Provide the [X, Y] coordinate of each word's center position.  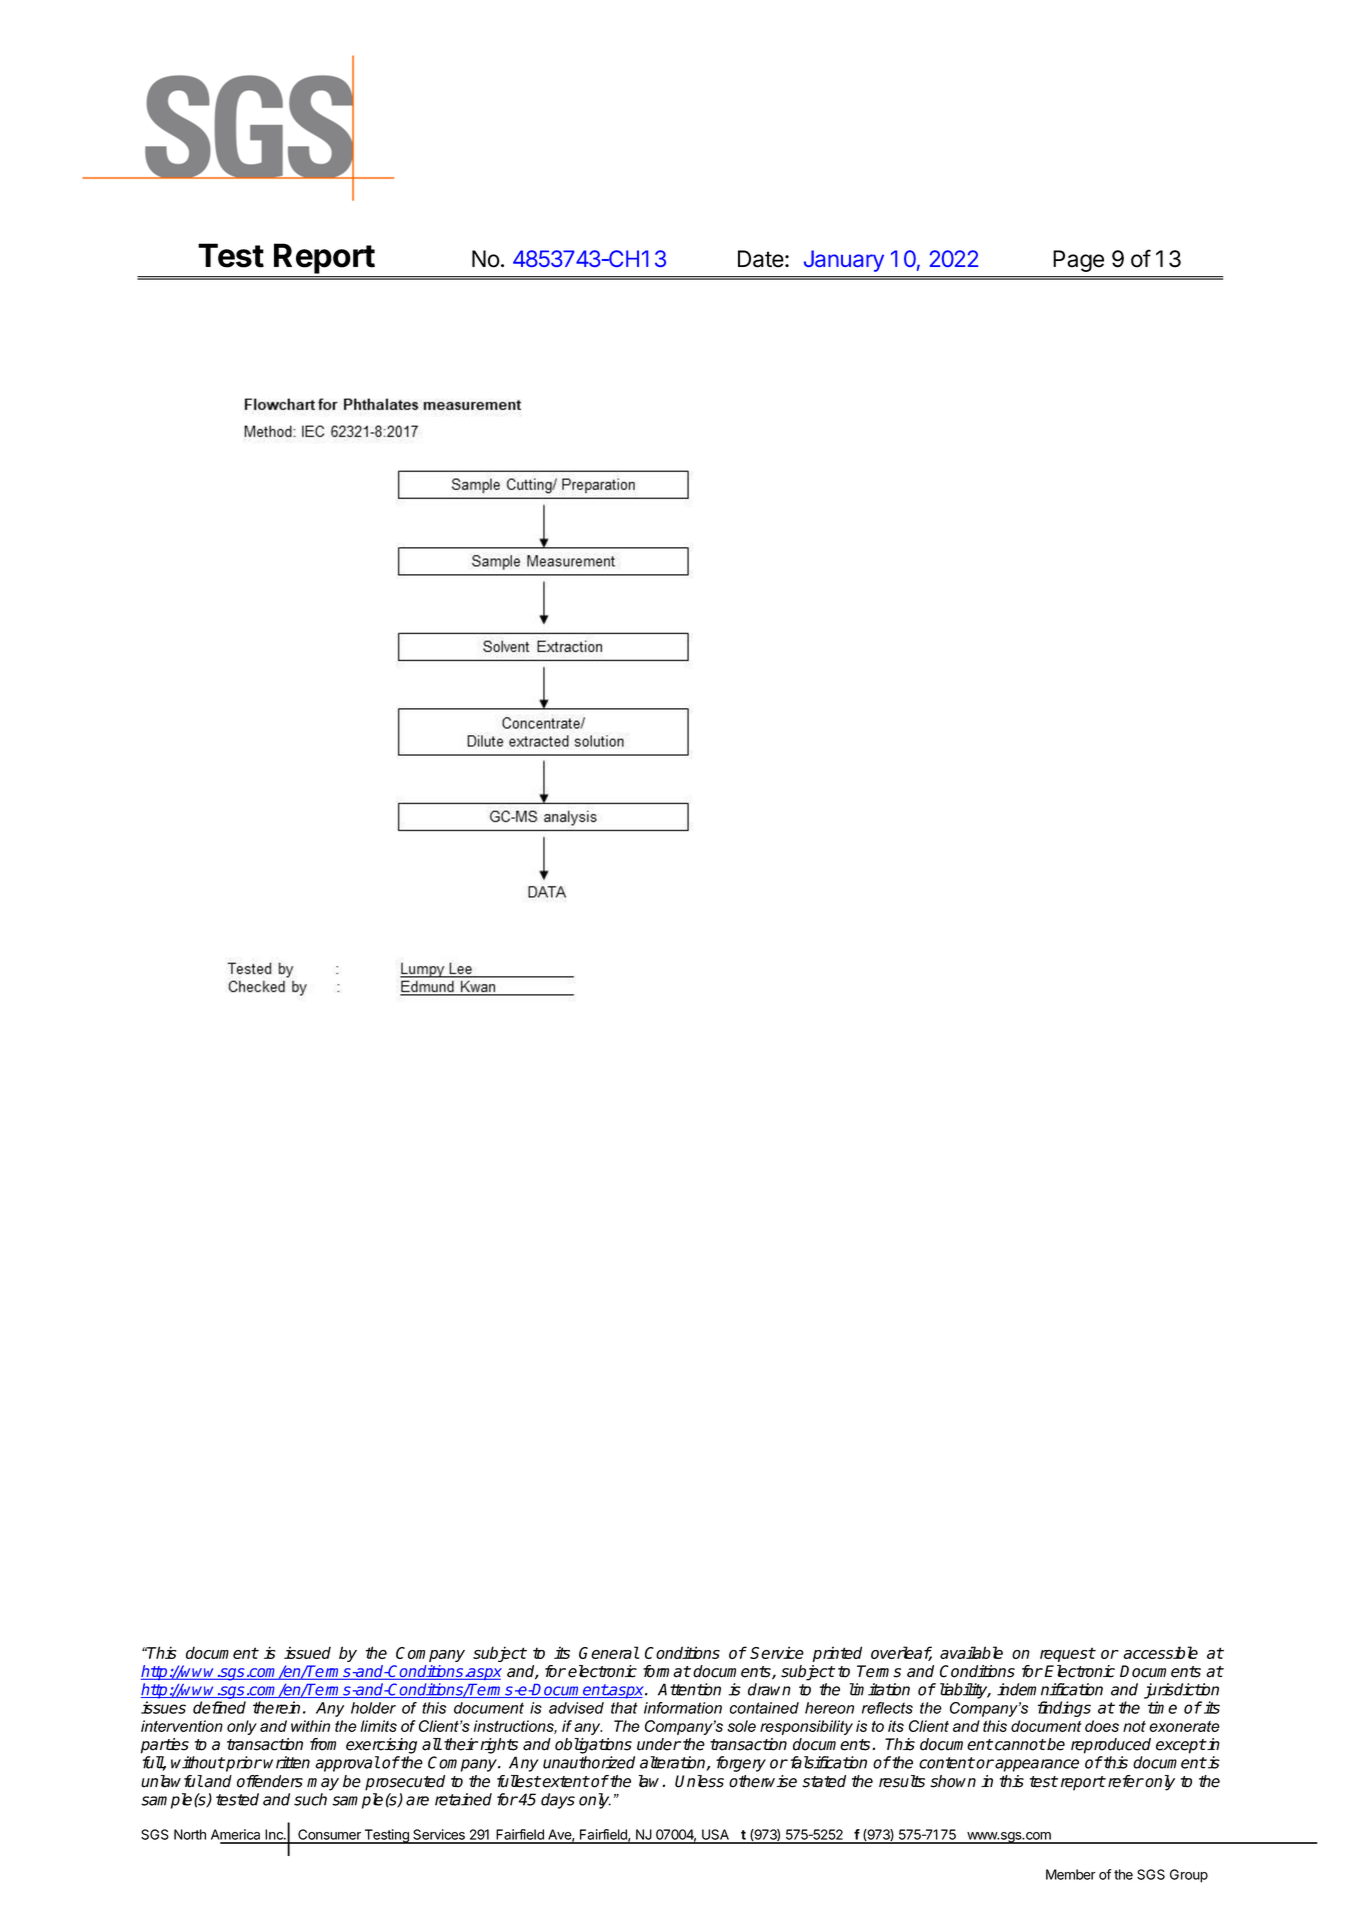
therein [276, 1707]
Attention [689, 1689]
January [844, 261]
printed [837, 1654]
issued [307, 1652]
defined [219, 1707]
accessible [1160, 1652]
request [1067, 1654]
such [310, 1799]
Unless [699, 1781]
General [609, 1652]
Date [761, 259]
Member [1071, 1874]
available [971, 1652]
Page [1078, 261]
